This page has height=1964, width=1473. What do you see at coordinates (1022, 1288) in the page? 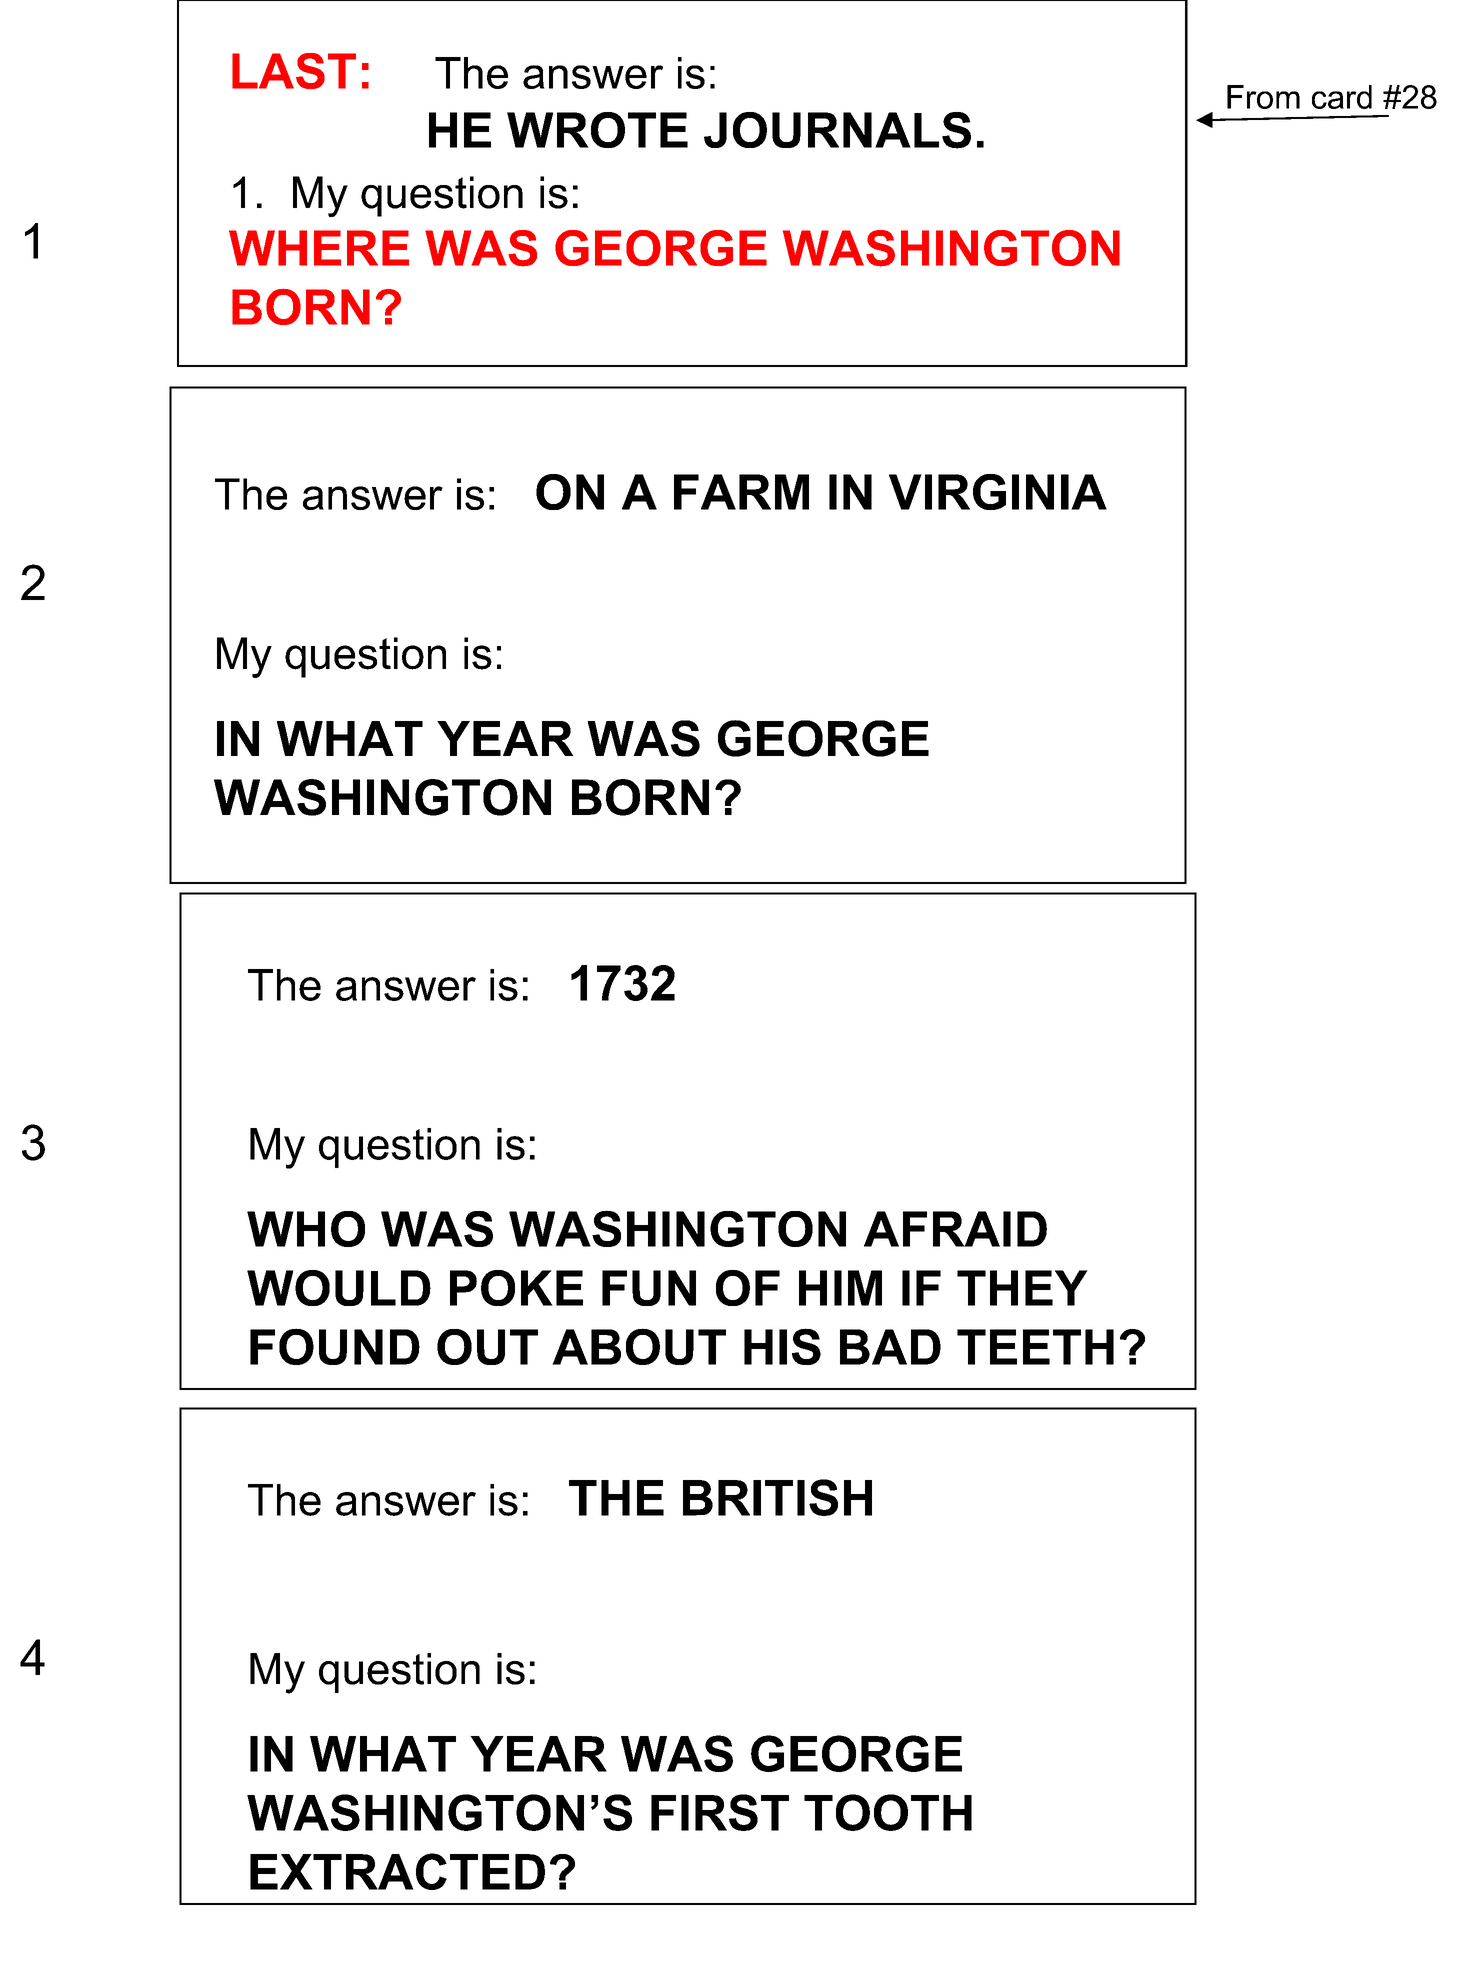
I see `THEY` at bounding box center [1022, 1288].
